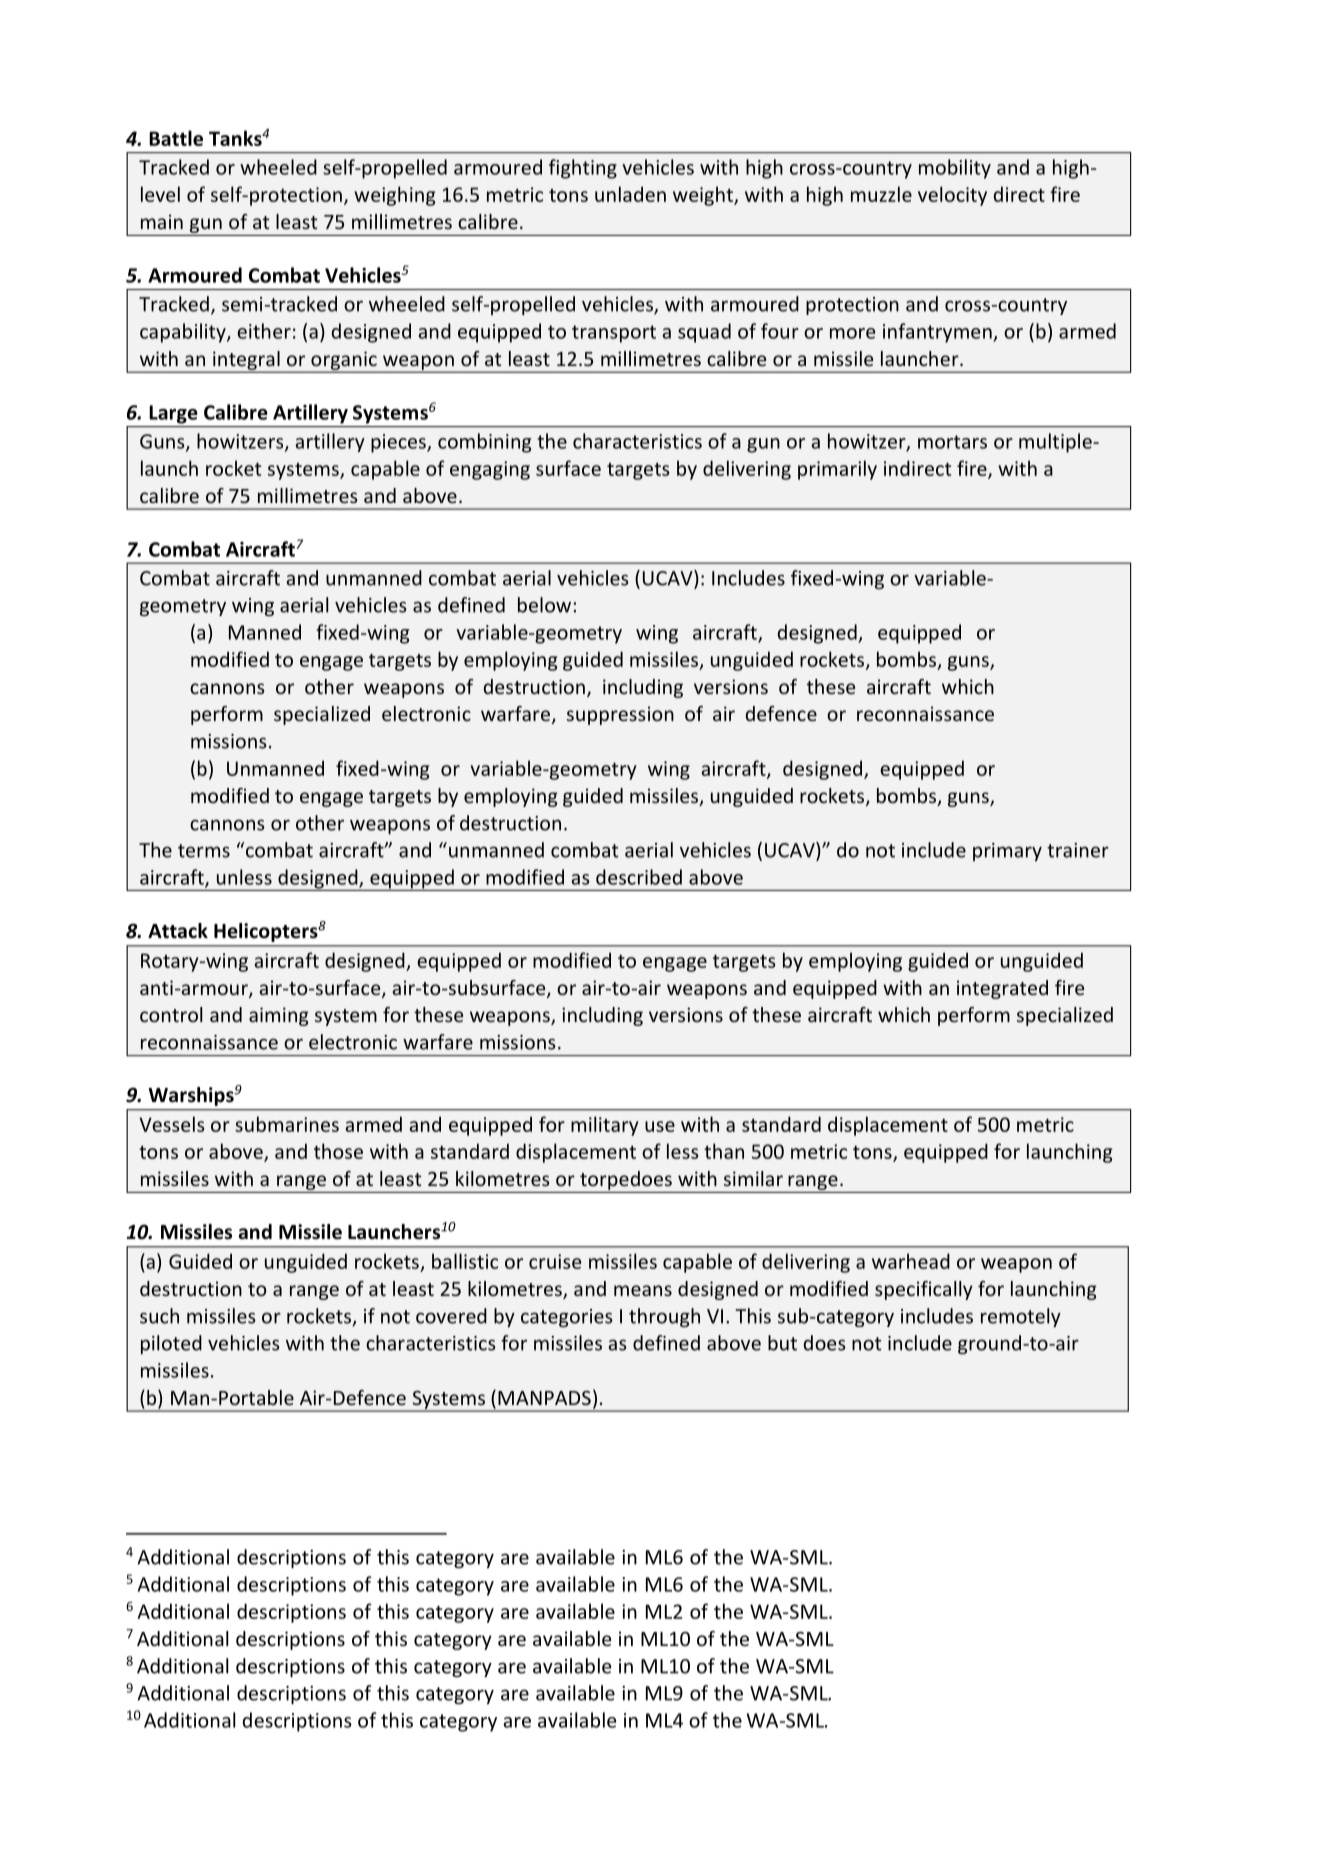  Describe the element at coordinates (159, 1316) in the screenshot. I see `such` at that location.
